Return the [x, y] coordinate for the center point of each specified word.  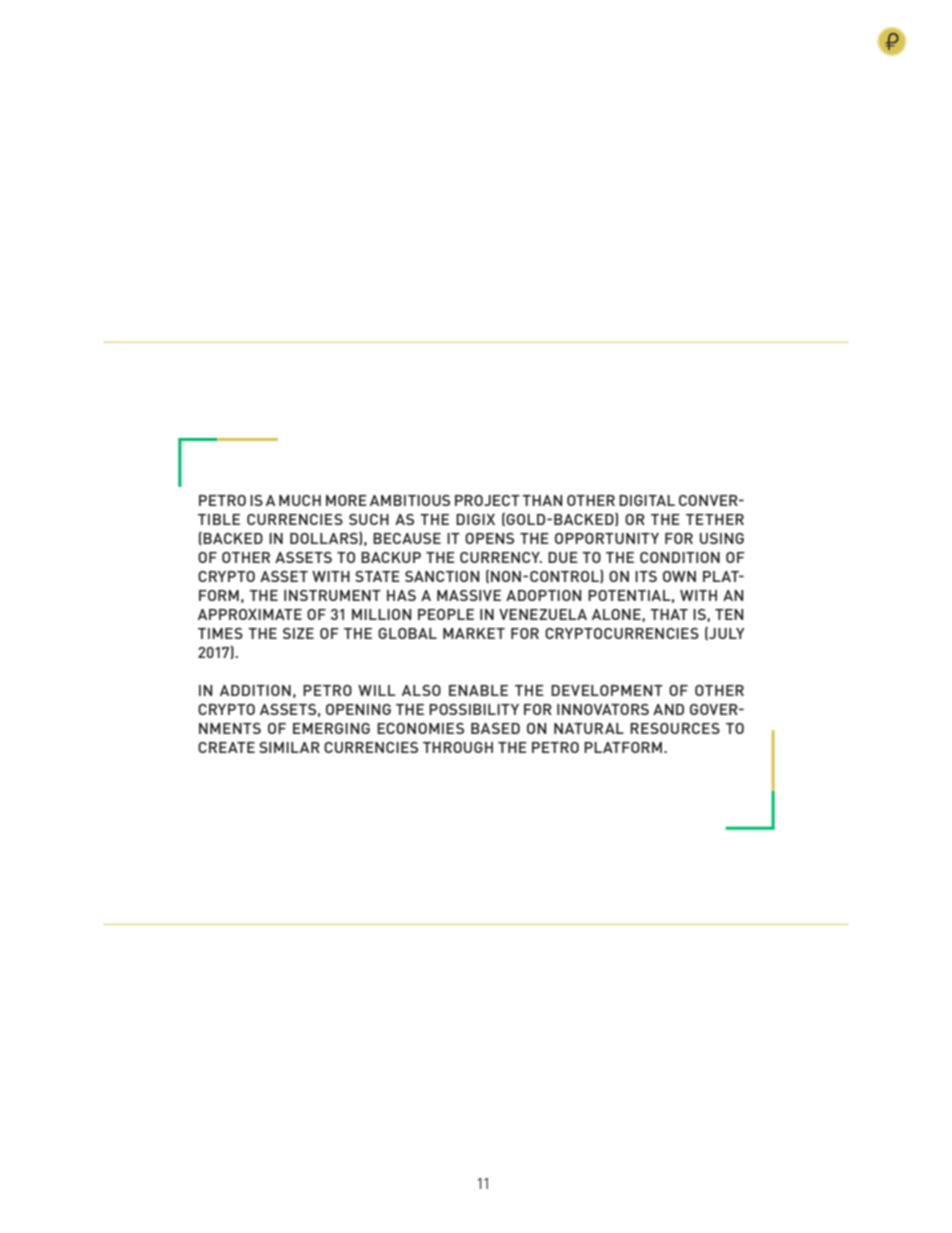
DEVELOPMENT [607, 690]
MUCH [300, 500]
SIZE [298, 633]
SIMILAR [289, 747]
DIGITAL [647, 500]
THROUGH [458, 747]
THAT [669, 614]
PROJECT [487, 500]
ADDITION [255, 690]
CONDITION [680, 557]
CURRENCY [501, 557]
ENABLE [478, 690]
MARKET [474, 633]
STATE [377, 576]
